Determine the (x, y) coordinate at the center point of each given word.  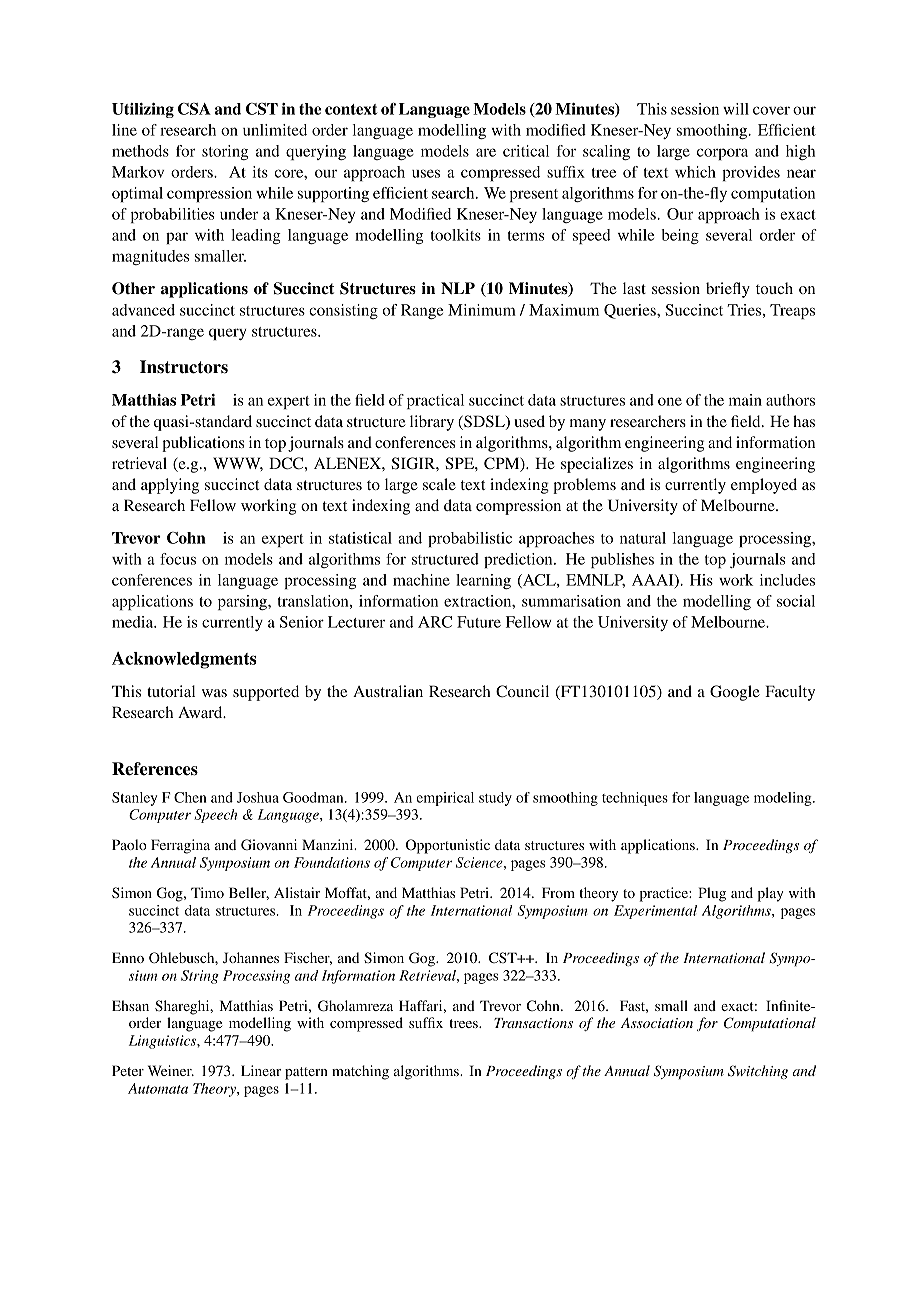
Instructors (184, 367)
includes (787, 580)
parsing (243, 602)
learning (483, 581)
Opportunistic (448, 846)
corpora (722, 154)
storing (225, 152)
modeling (784, 799)
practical (435, 401)
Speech (215, 816)
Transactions (533, 1023)
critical (526, 151)
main (745, 400)
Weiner (171, 1070)
